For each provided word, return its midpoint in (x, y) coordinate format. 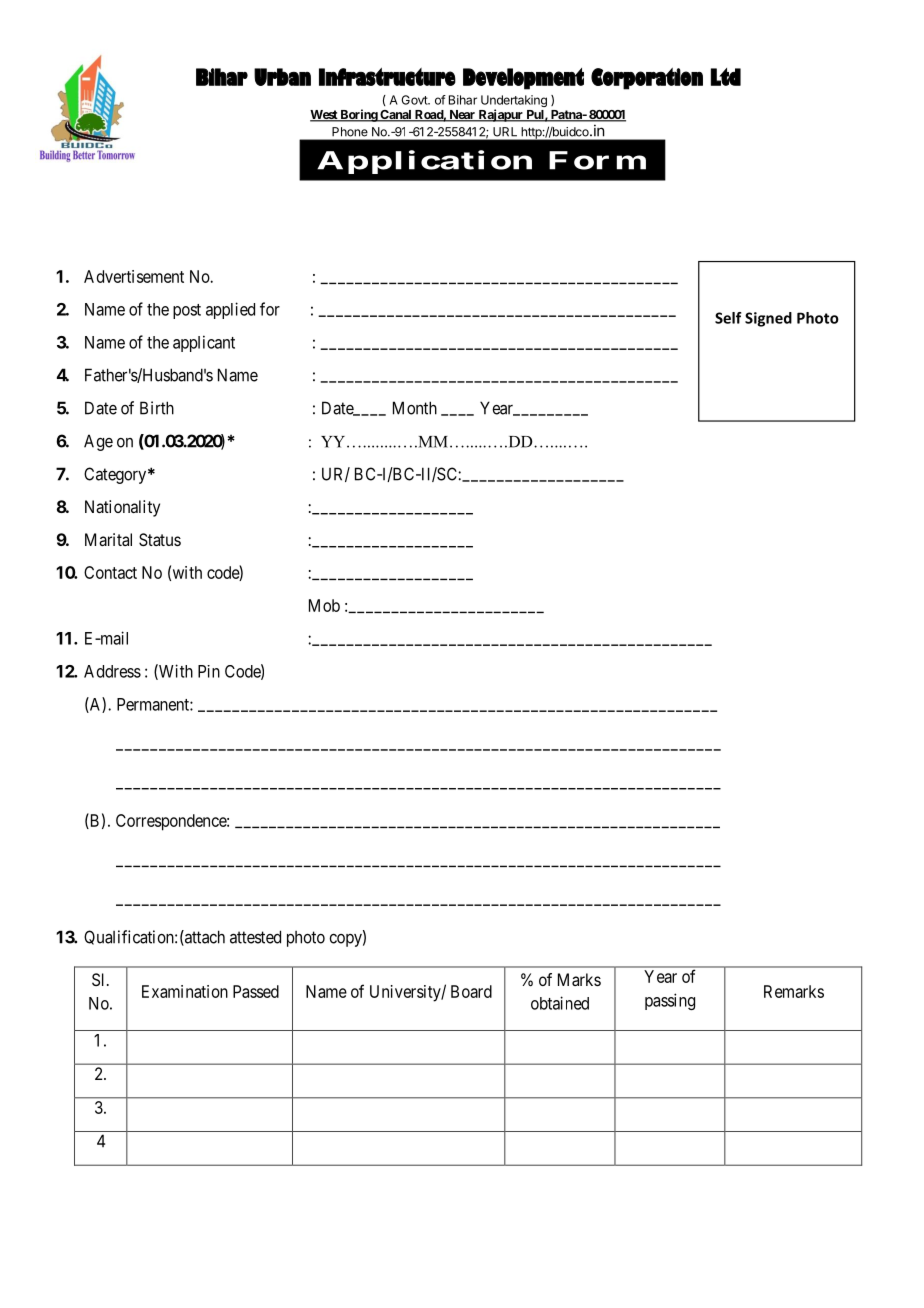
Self (728, 318)
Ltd (726, 77)
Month (415, 408)
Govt (415, 100)
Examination (185, 991)
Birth (157, 408)
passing (670, 1001)
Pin (209, 671)
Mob (324, 605)
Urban (282, 77)
